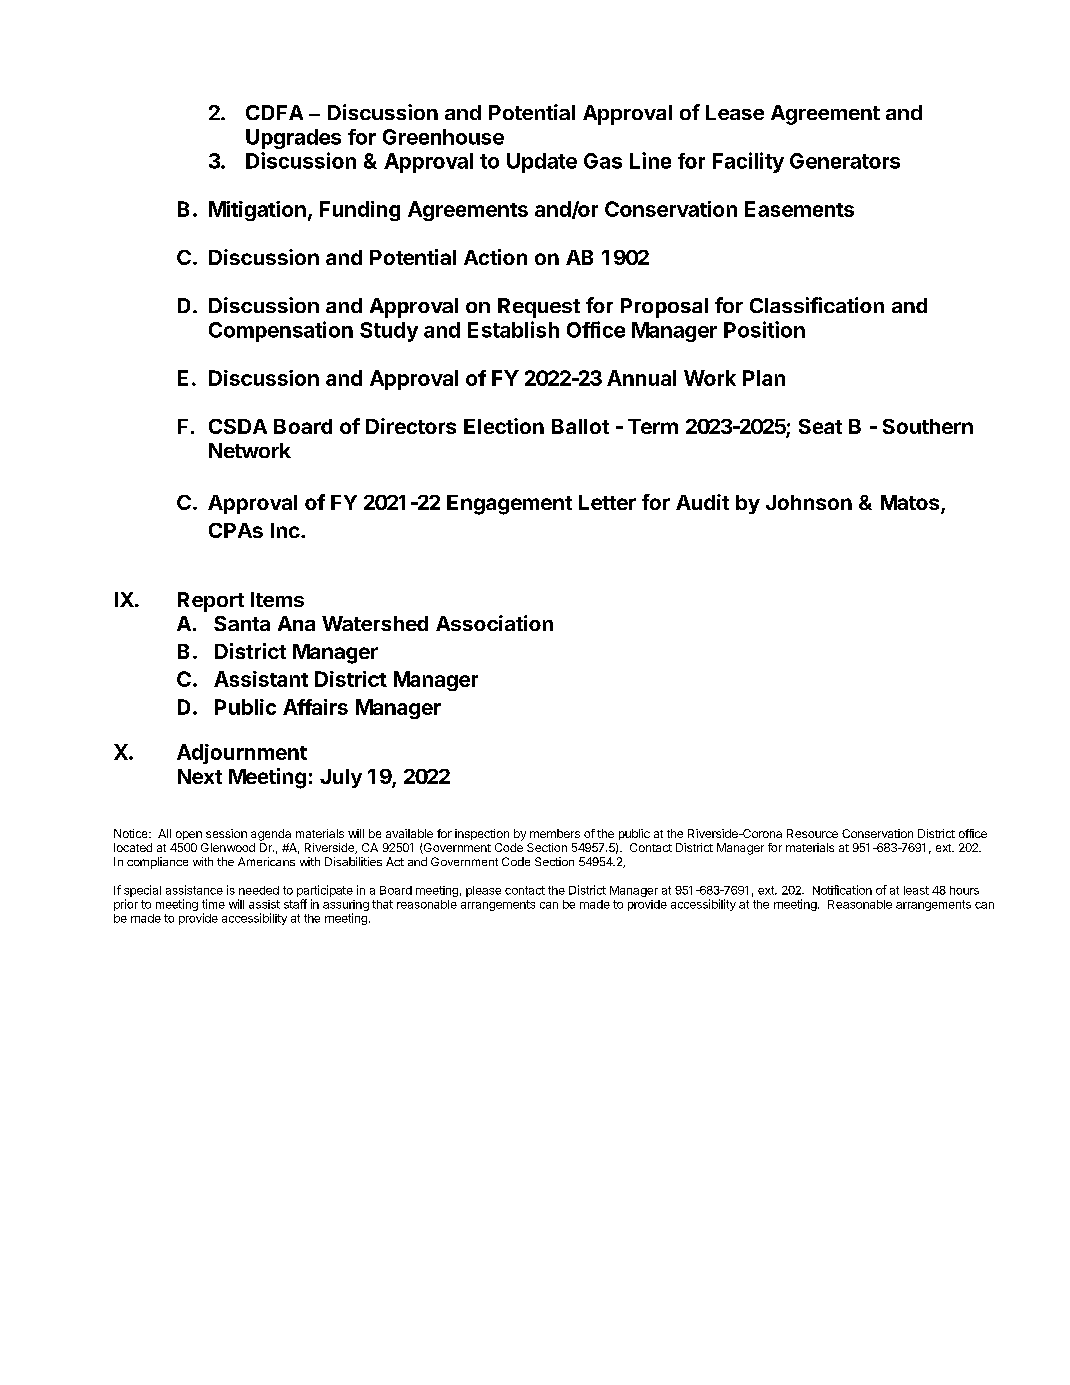 The image size is (1070, 1385). I want to click on Santa, so click(242, 623).
